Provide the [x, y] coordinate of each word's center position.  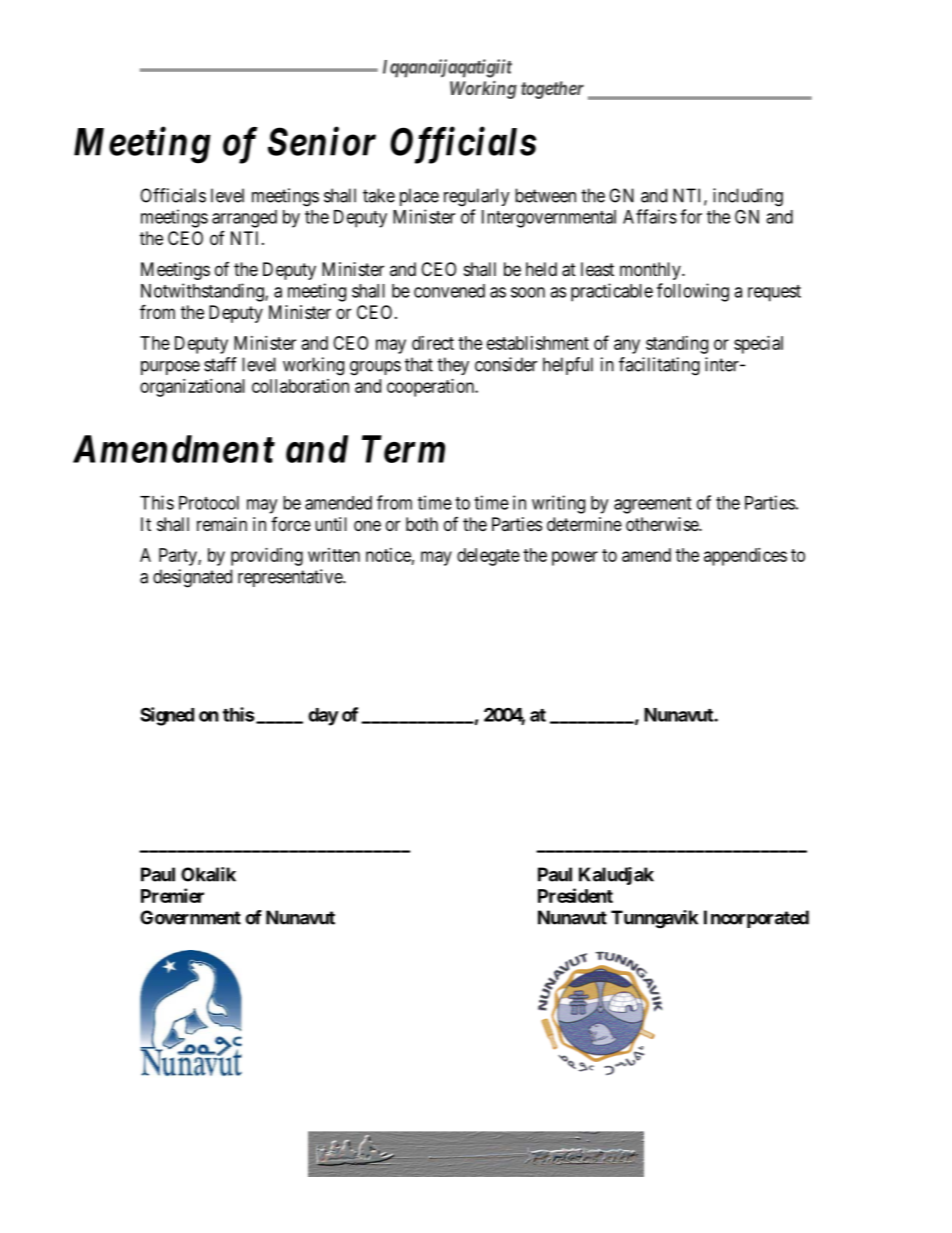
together [552, 90]
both [422, 524]
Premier [172, 895]
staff [220, 364]
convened [449, 291]
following [693, 292]
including [748, 197]
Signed [167, 716]
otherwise [663, 524]
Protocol [209, 503]
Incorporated [756, 919]
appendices [745, 557]
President [575, 895]
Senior [322, 141]
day [323, 717]
